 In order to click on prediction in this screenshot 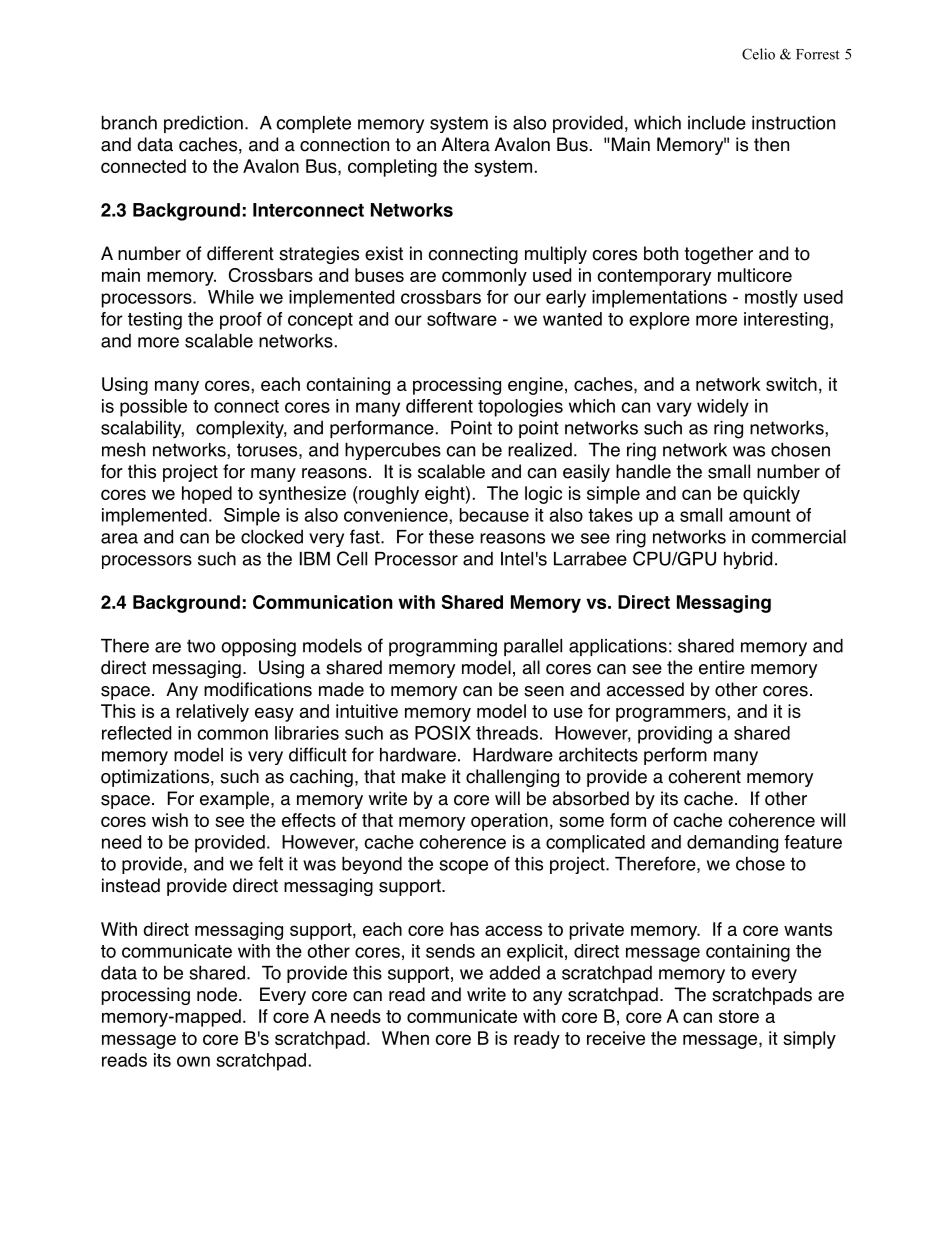, I will do `click(203, 124)`.
